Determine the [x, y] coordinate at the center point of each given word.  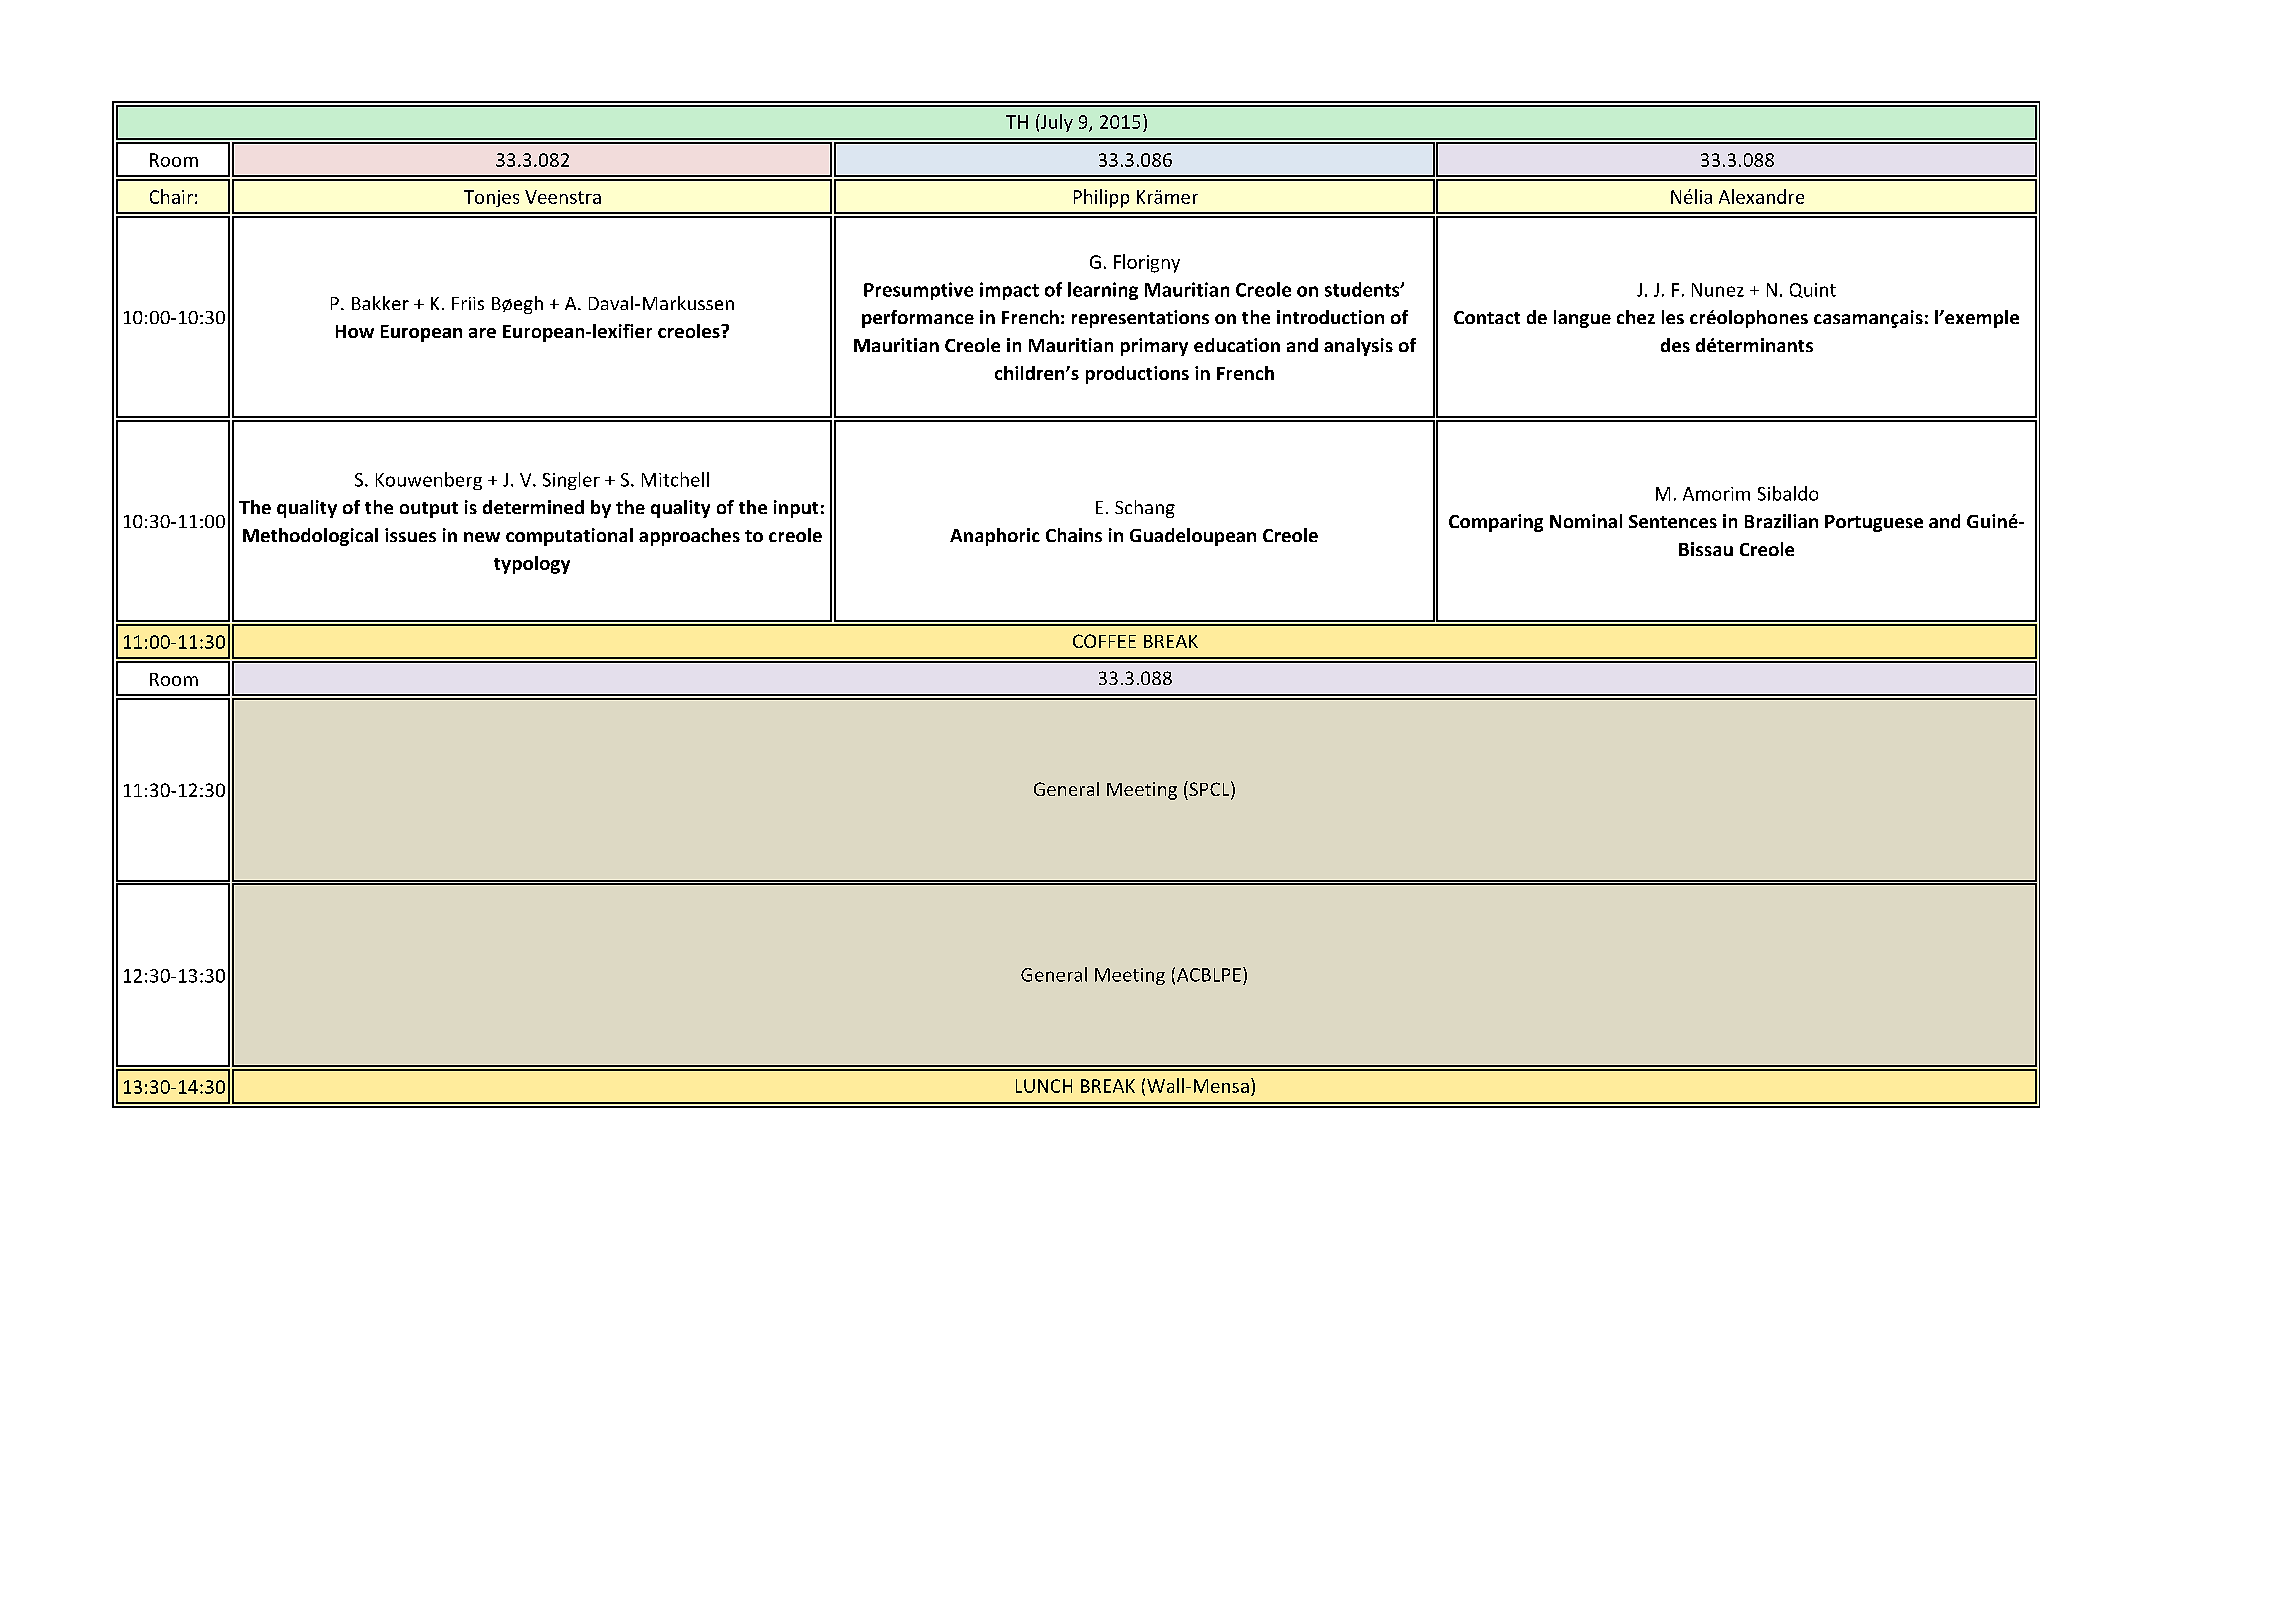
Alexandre [1761, 196]
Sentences [1673, 521]
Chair [171, 196]
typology [532, 565]
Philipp [1101, 198]
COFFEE [1104, 641]
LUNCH [1044, 1086]
